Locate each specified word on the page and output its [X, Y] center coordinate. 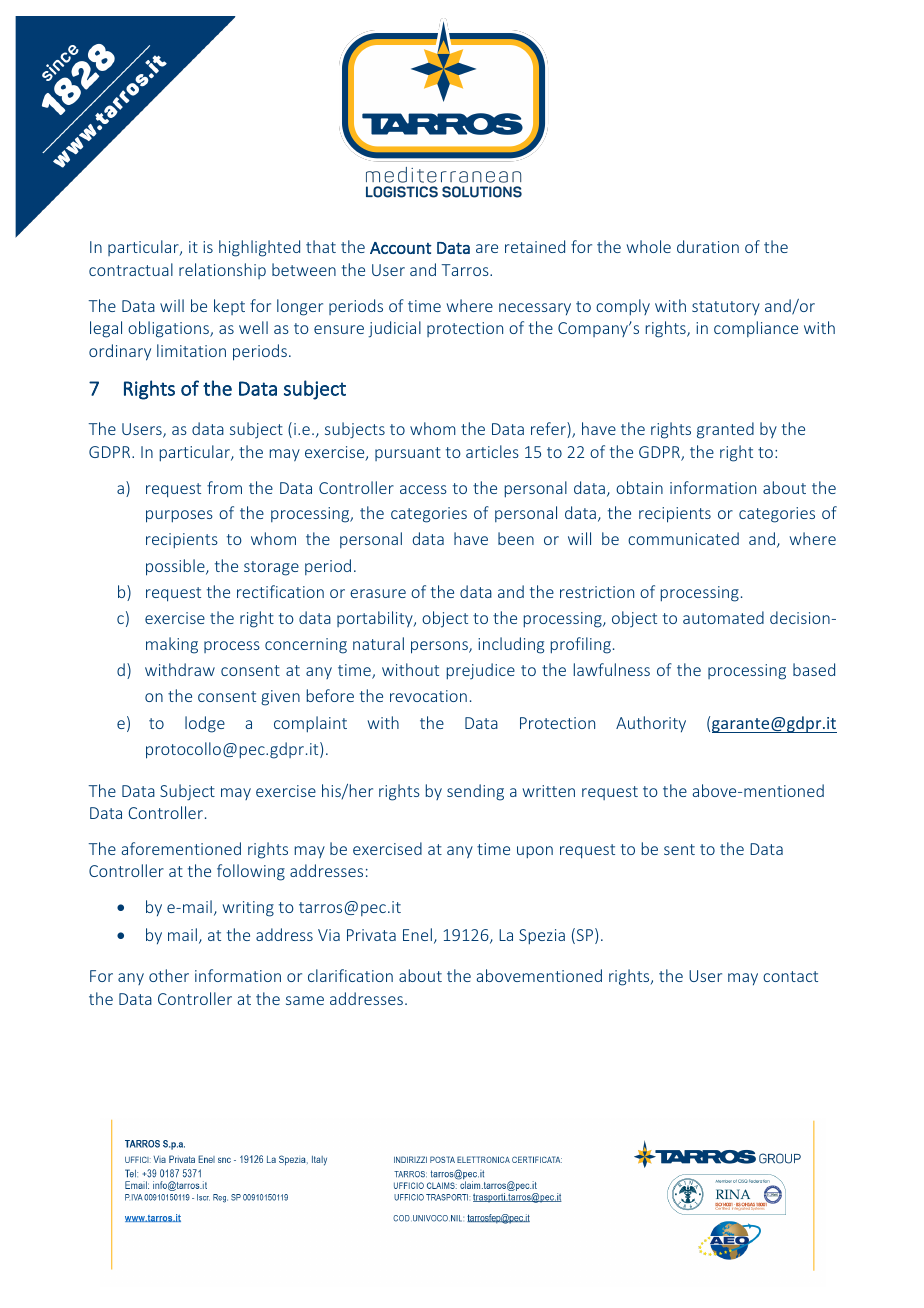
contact [790, 976]
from [224, 487]
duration [708, 246]
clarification [350, 975]
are [487, 248]
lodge [205, 724]
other [169, 975]
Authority [651, 724]
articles [492, 451]
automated [723, 617]
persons [440, 647]
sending [475, 792]
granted [725, 430]
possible [176, 567]
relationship [222, 271]
